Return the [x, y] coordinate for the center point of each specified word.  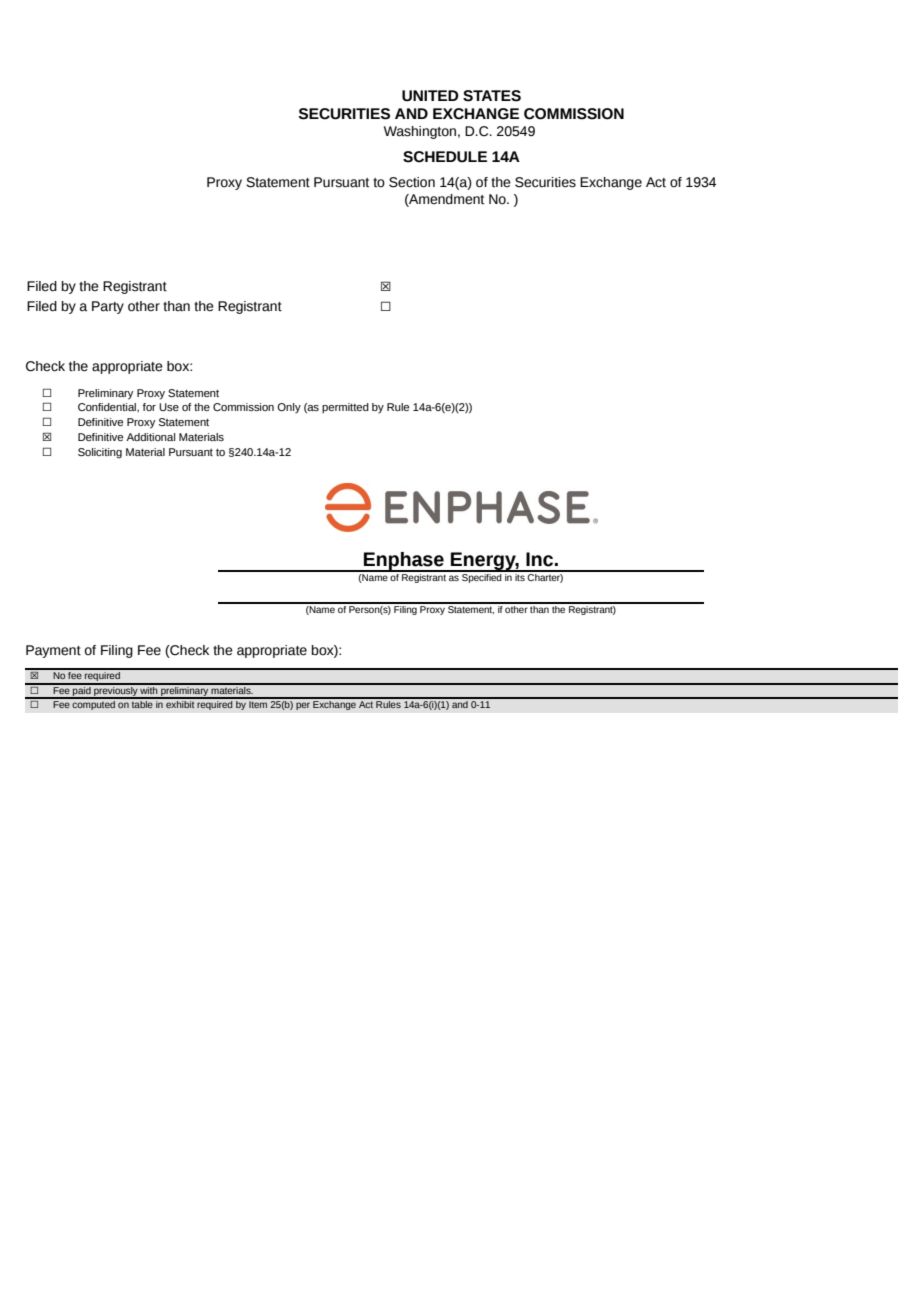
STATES [492, 96]
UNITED [430, 96]
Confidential [108, 407]
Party [108, 307]
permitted [345, 408]
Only [289, 408]
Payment [53, 651]
